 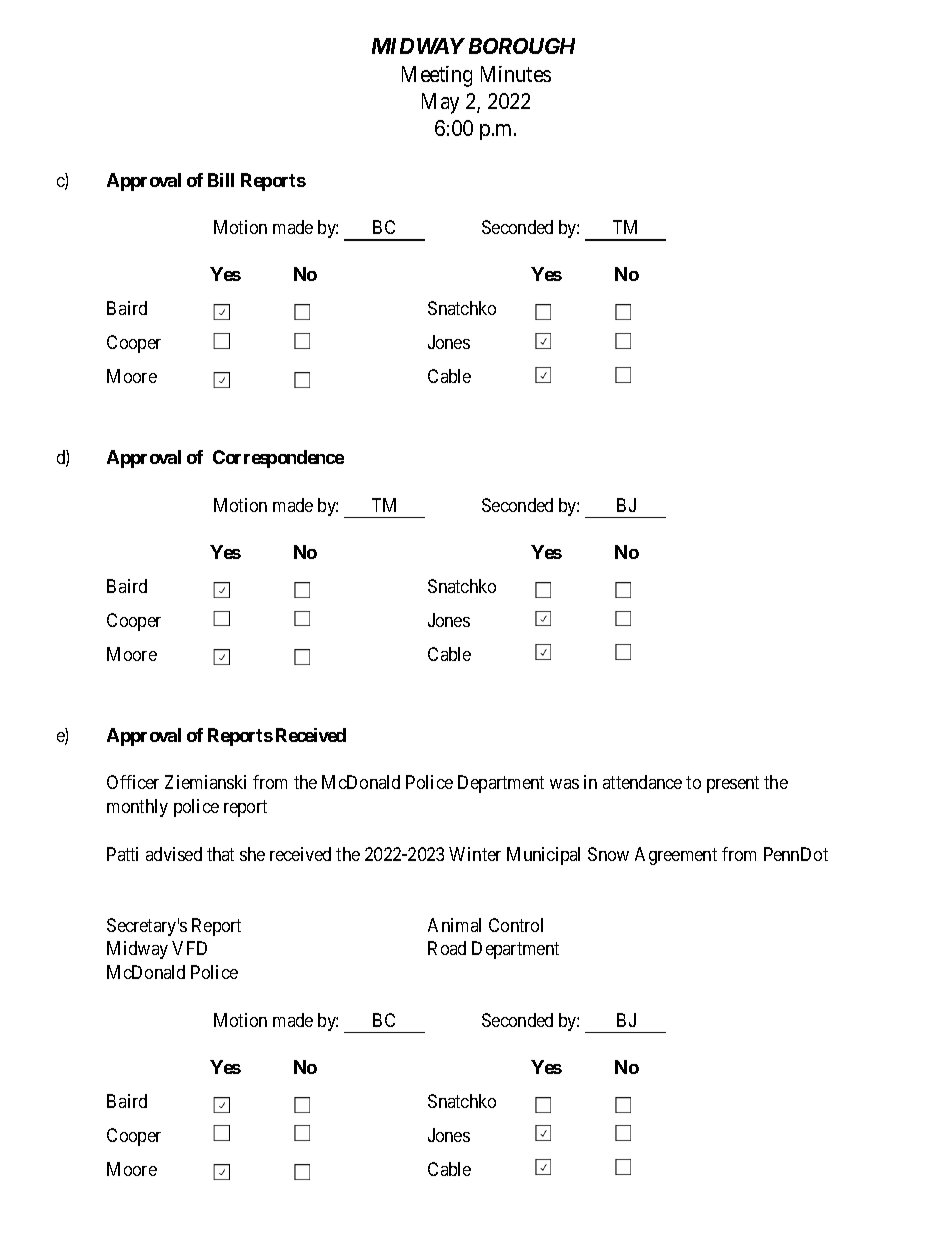 What do you see at coordinates (133, 782) in the screenshot?
I see `Officer` at bounding box center [133, 782].
